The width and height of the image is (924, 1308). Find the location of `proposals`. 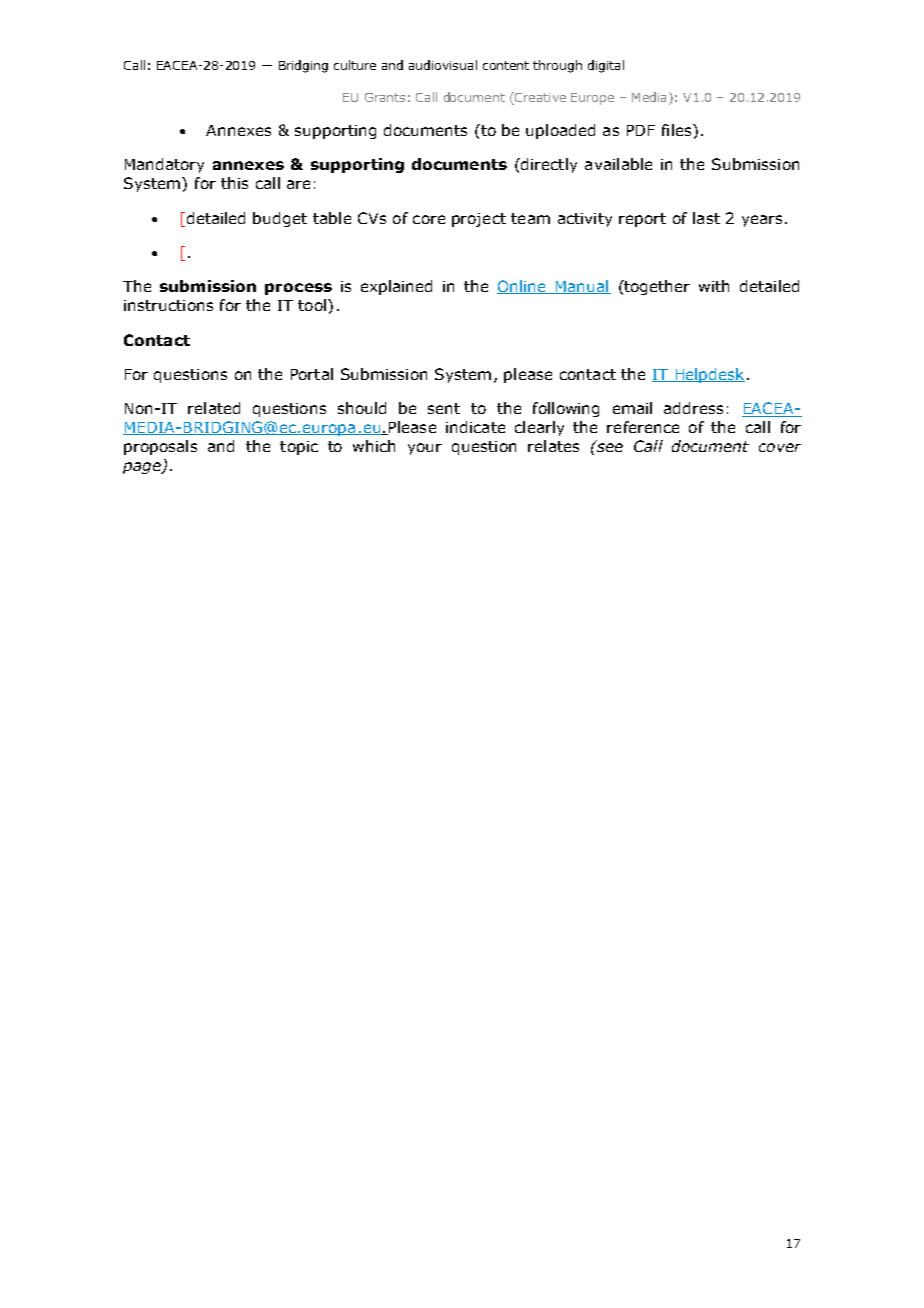

proposals is located at coordinates (160, 447).
